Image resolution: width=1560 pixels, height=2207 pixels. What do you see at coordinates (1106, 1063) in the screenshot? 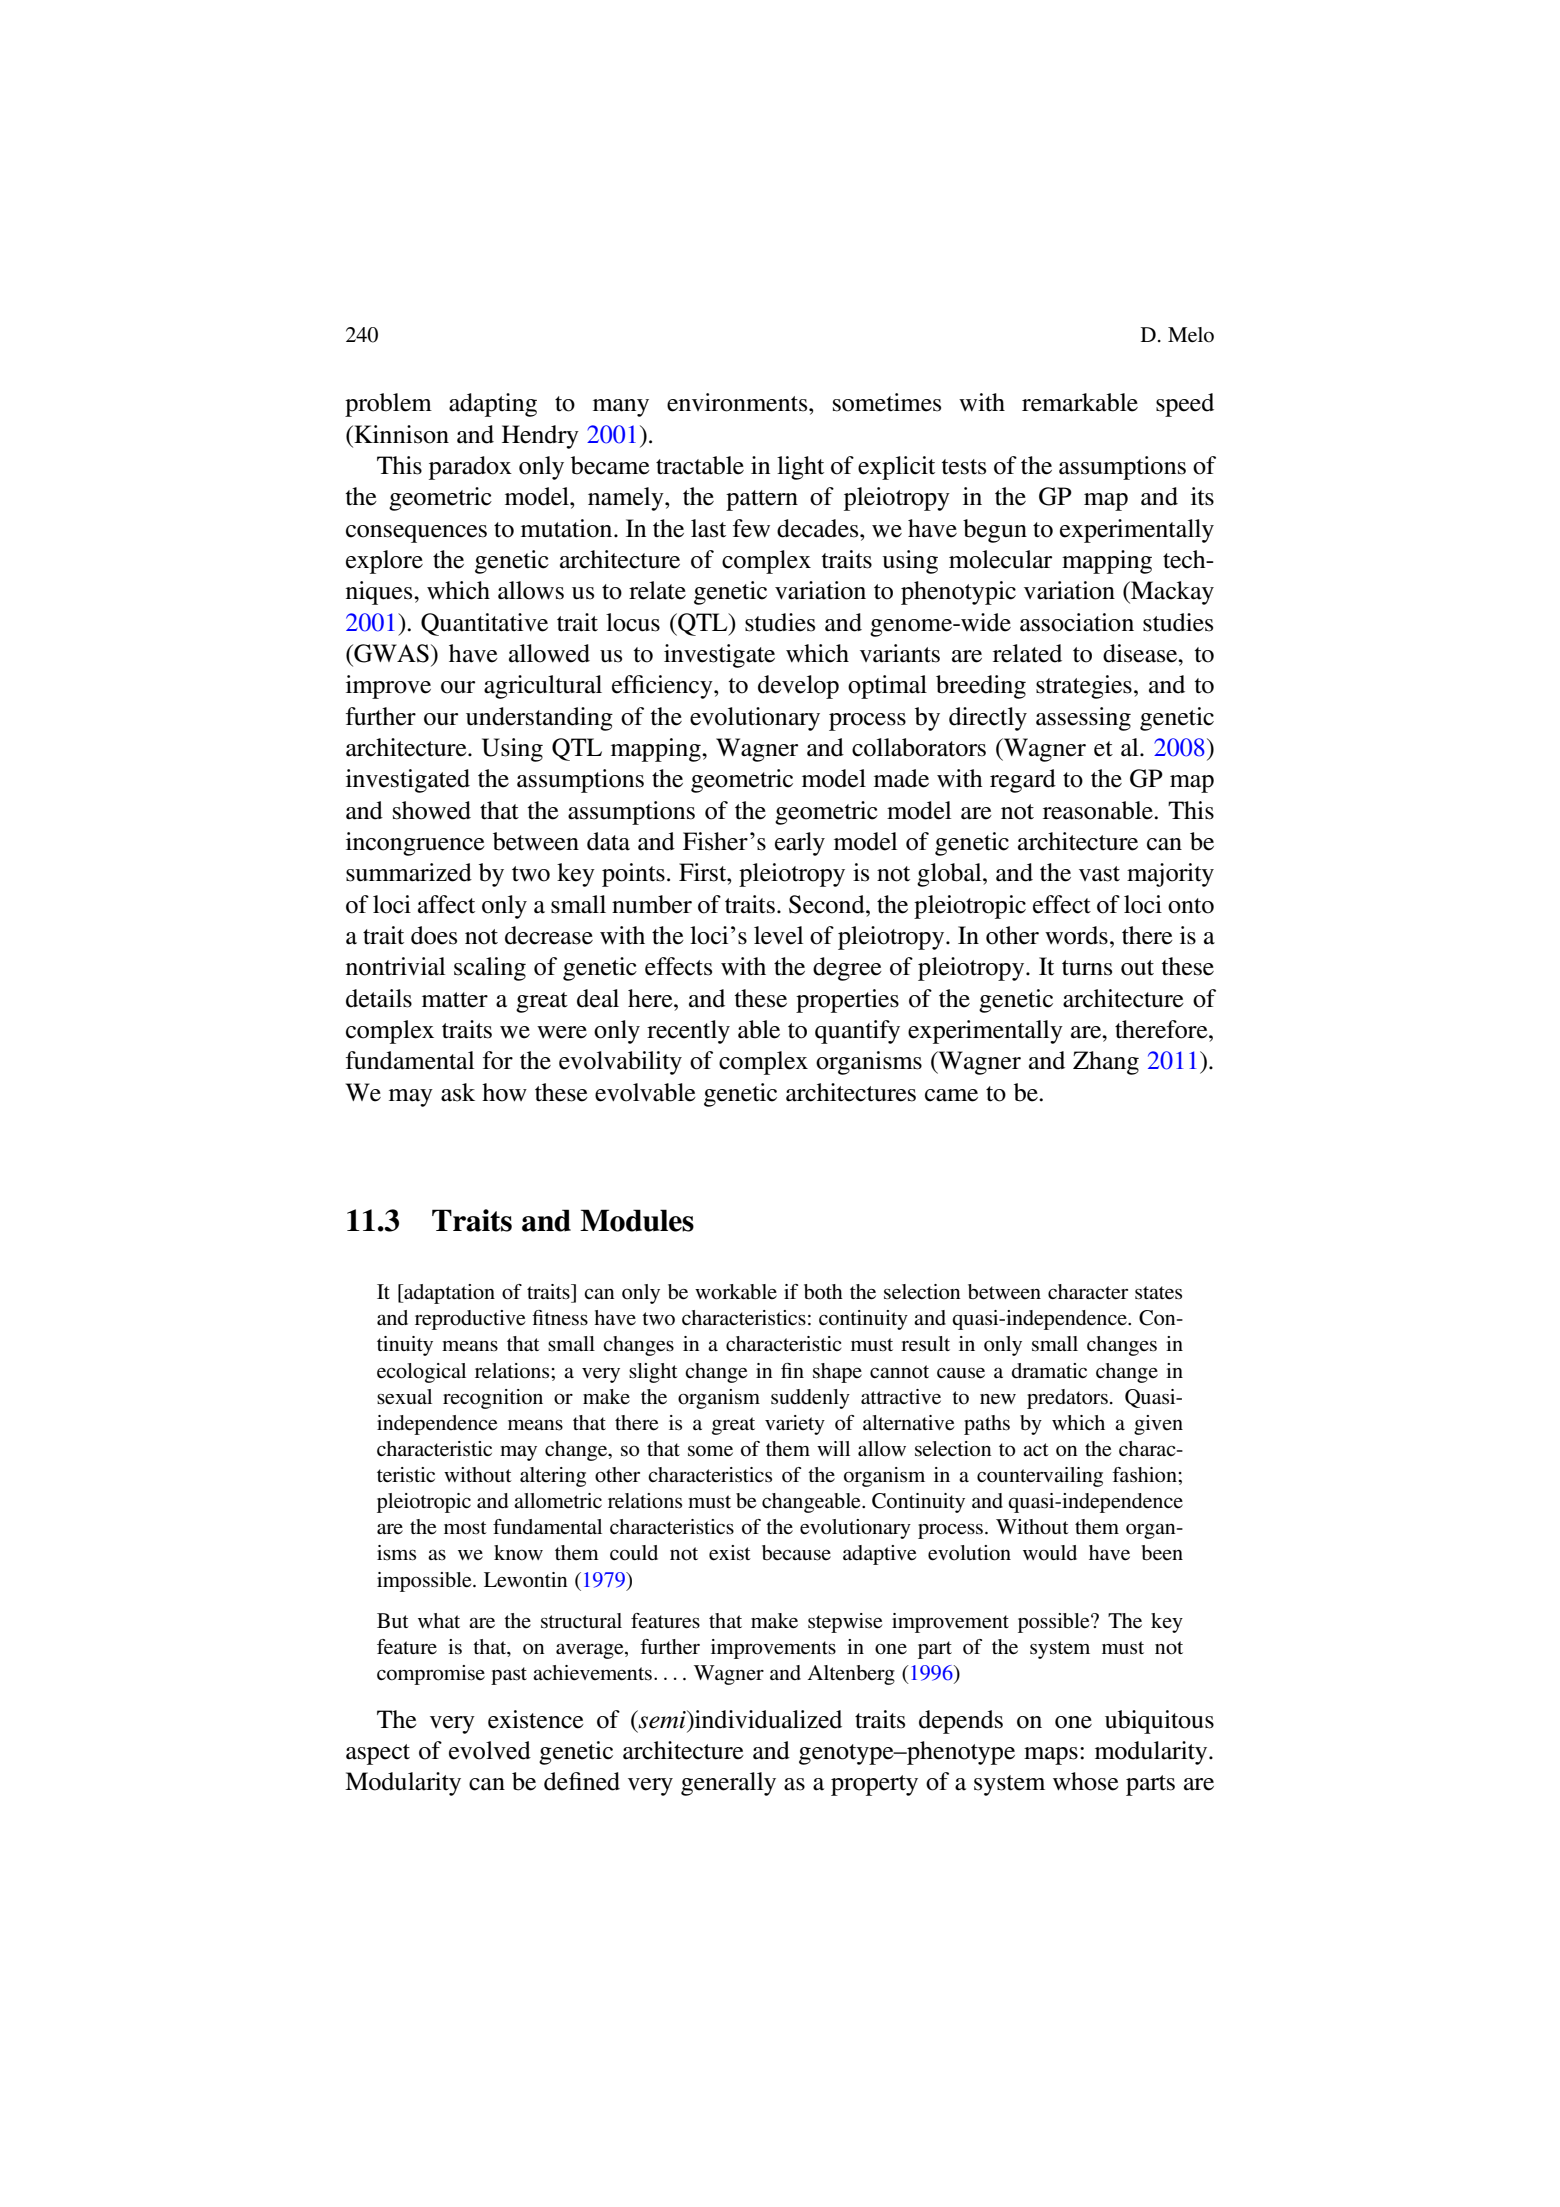
I see `Zhang` at bounding box center [1106, 1063].
